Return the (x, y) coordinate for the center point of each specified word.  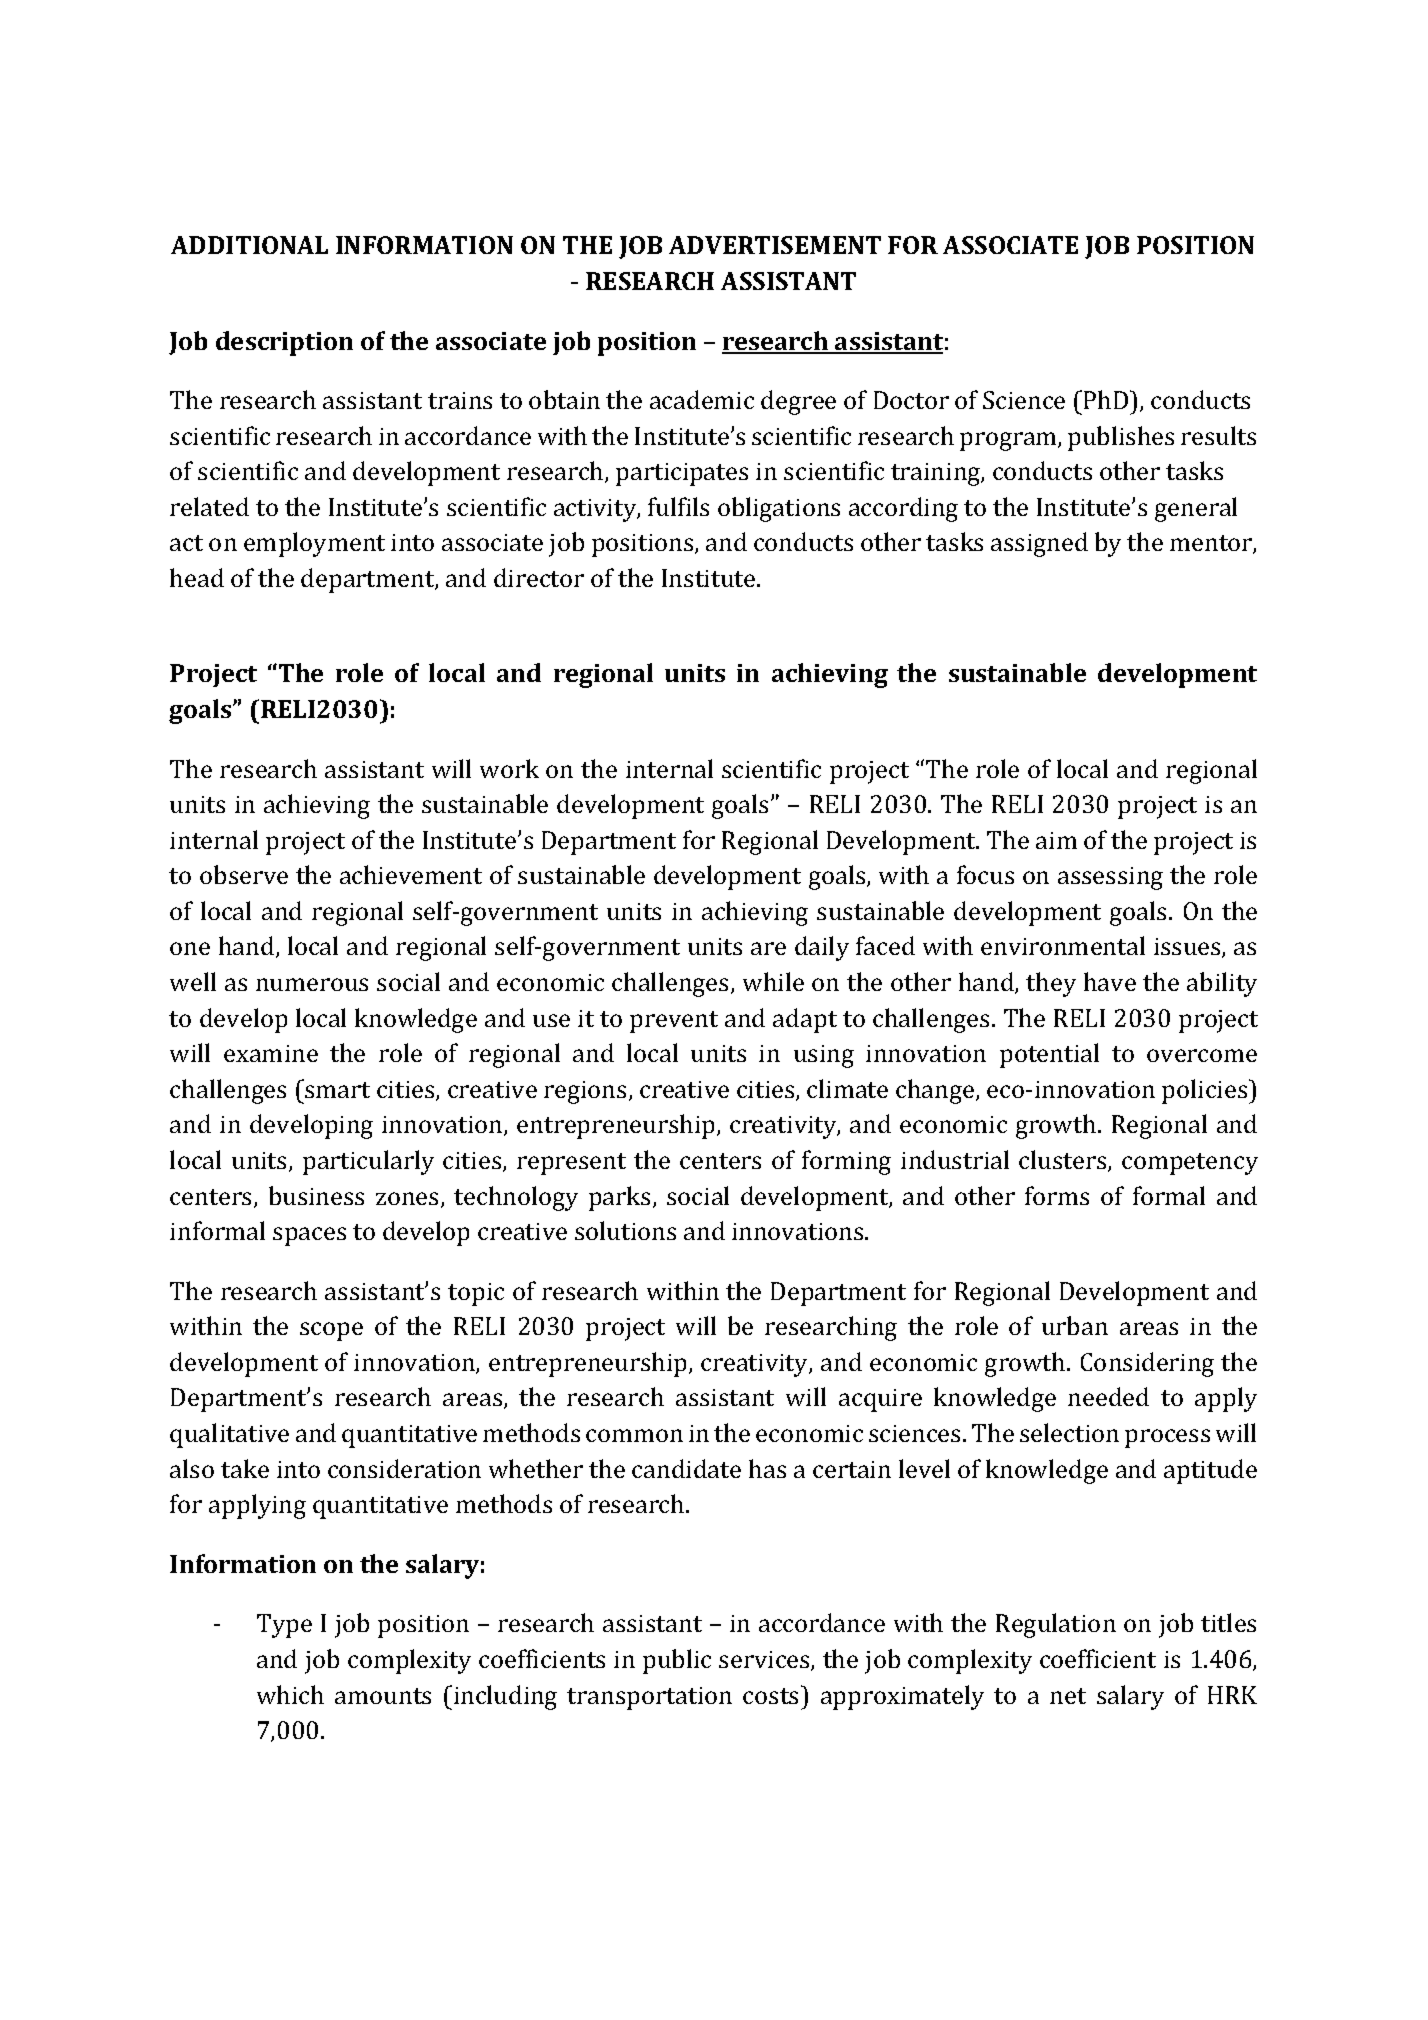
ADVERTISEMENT (775, 245)
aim (1056, 840)
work (509, 768)
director (539, 577)
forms (1057, 1195)
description (284, 343)
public (677, 1661)
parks (619, 1198)
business (316, 1195)
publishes (1121, 438)
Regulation (1056, 1625)
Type (284, 1626)
